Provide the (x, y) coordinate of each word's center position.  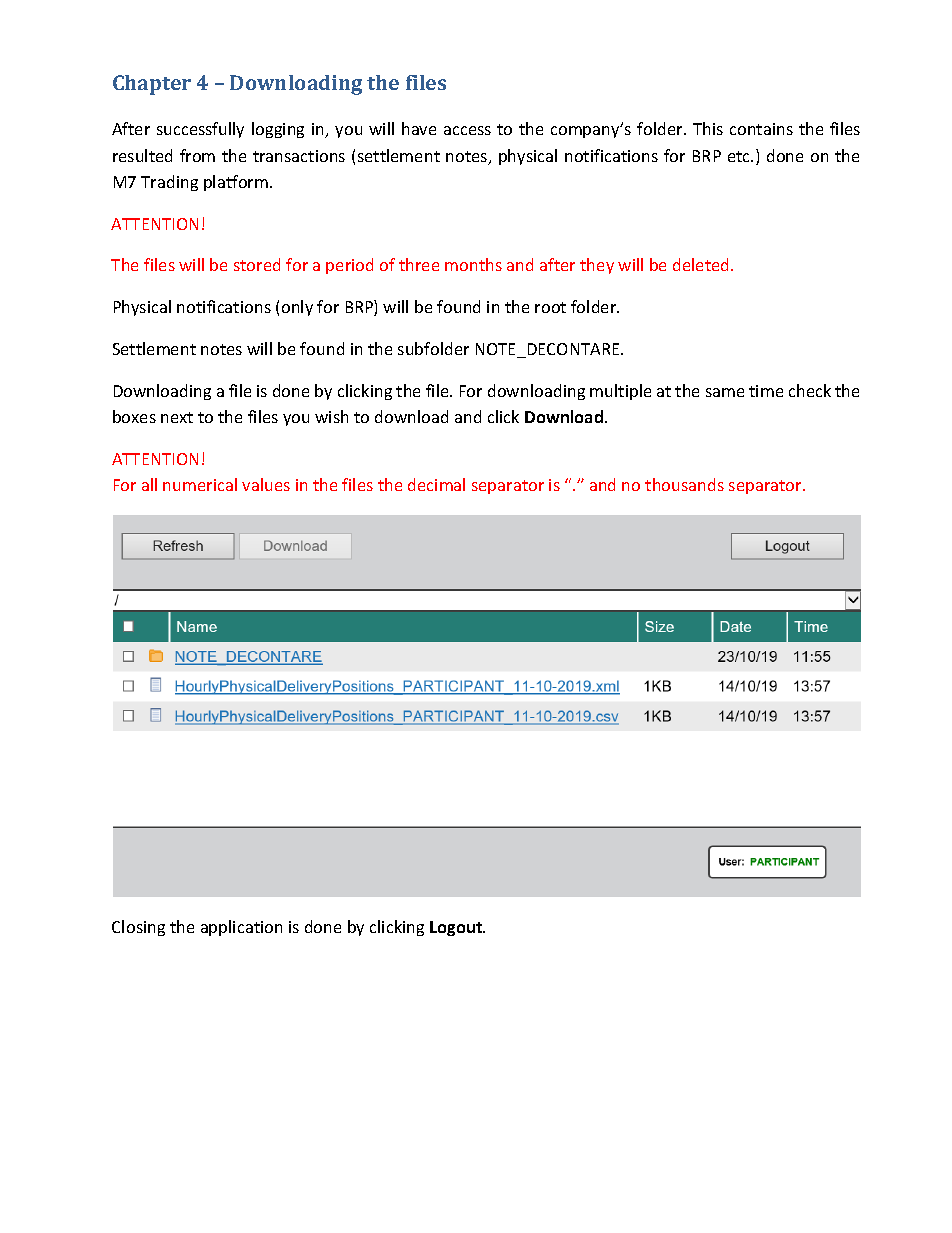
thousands (684, 484)
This (708, 128)
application (241, 928)
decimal (436, 484)
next (177, 417)
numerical (200, 484)
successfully (200, 130)
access (467, 130)
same (725, 392)
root (550, 307)
